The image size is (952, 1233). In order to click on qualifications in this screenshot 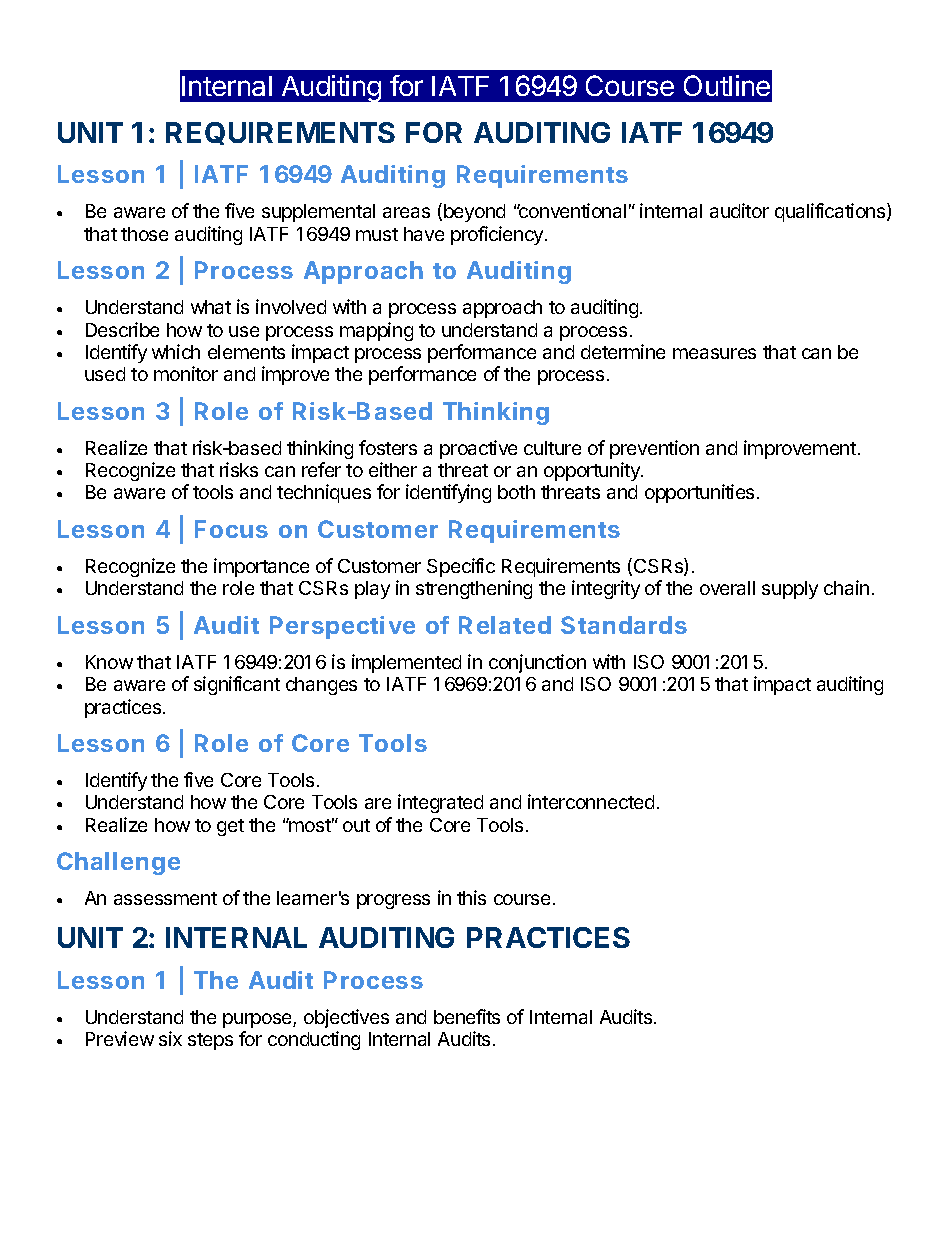, I will do `click(831, 212)`.
